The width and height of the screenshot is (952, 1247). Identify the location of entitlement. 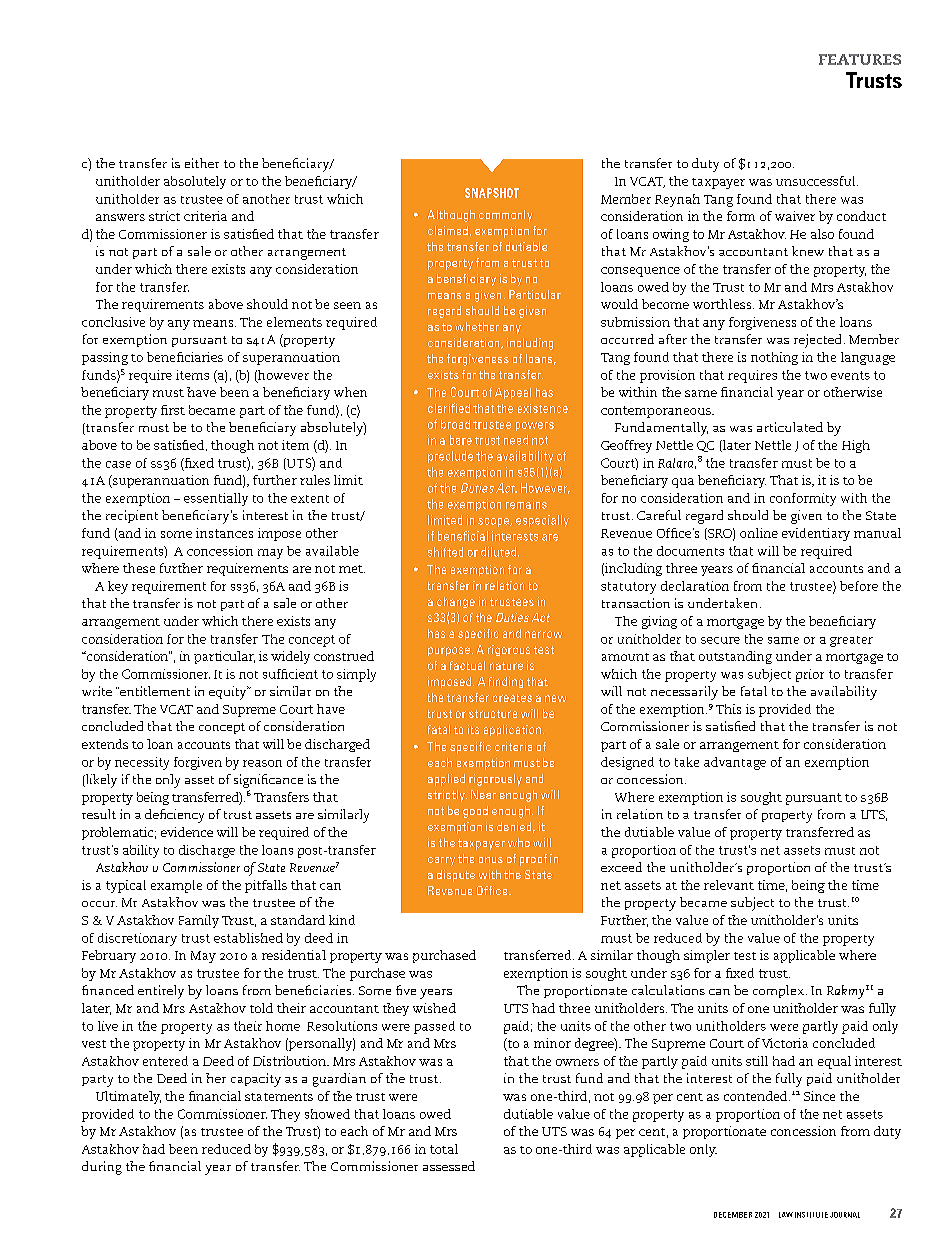
(154, 691).
